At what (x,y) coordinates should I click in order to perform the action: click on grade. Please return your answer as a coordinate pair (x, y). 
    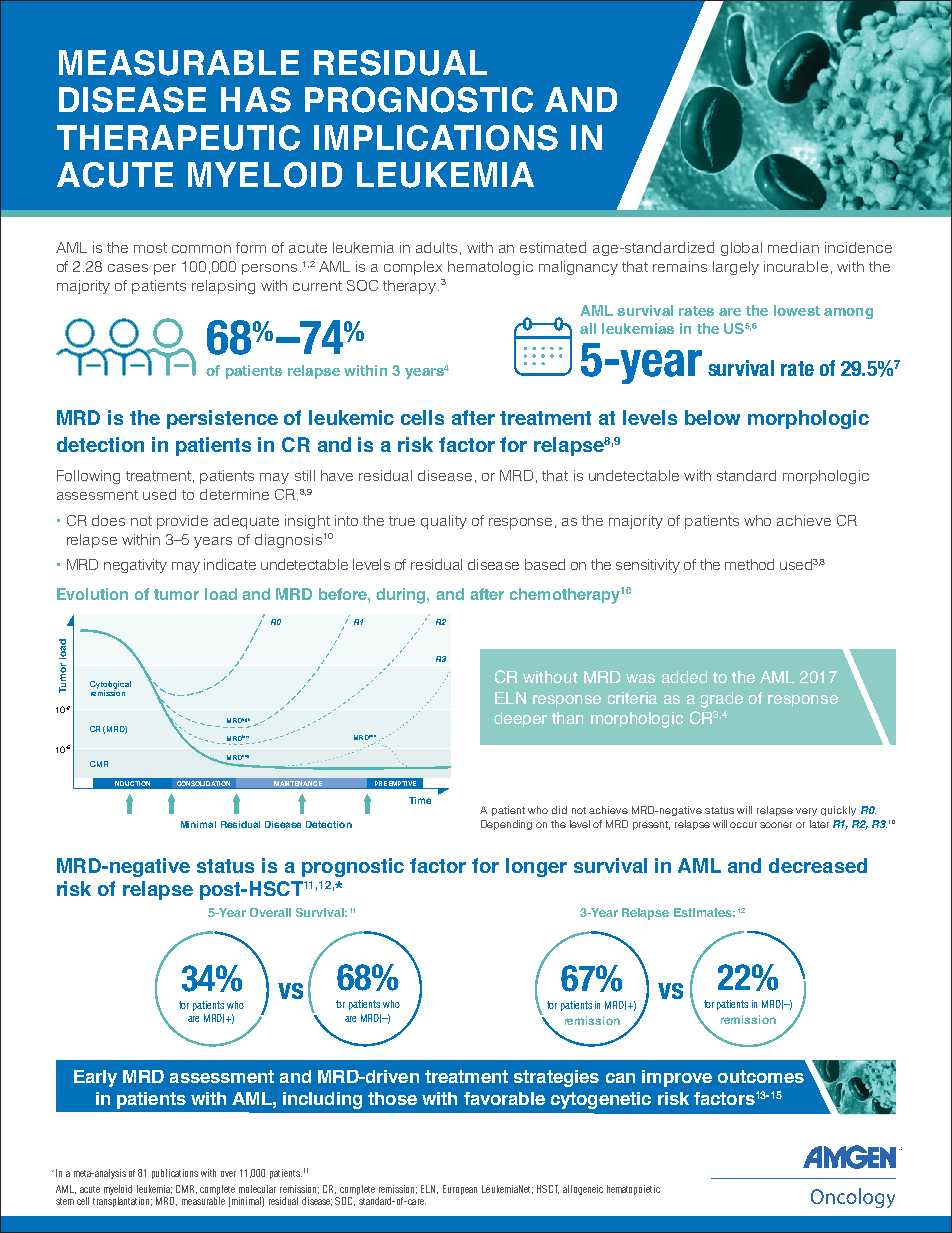
    Looking at the image, I should click on (722, 700).
